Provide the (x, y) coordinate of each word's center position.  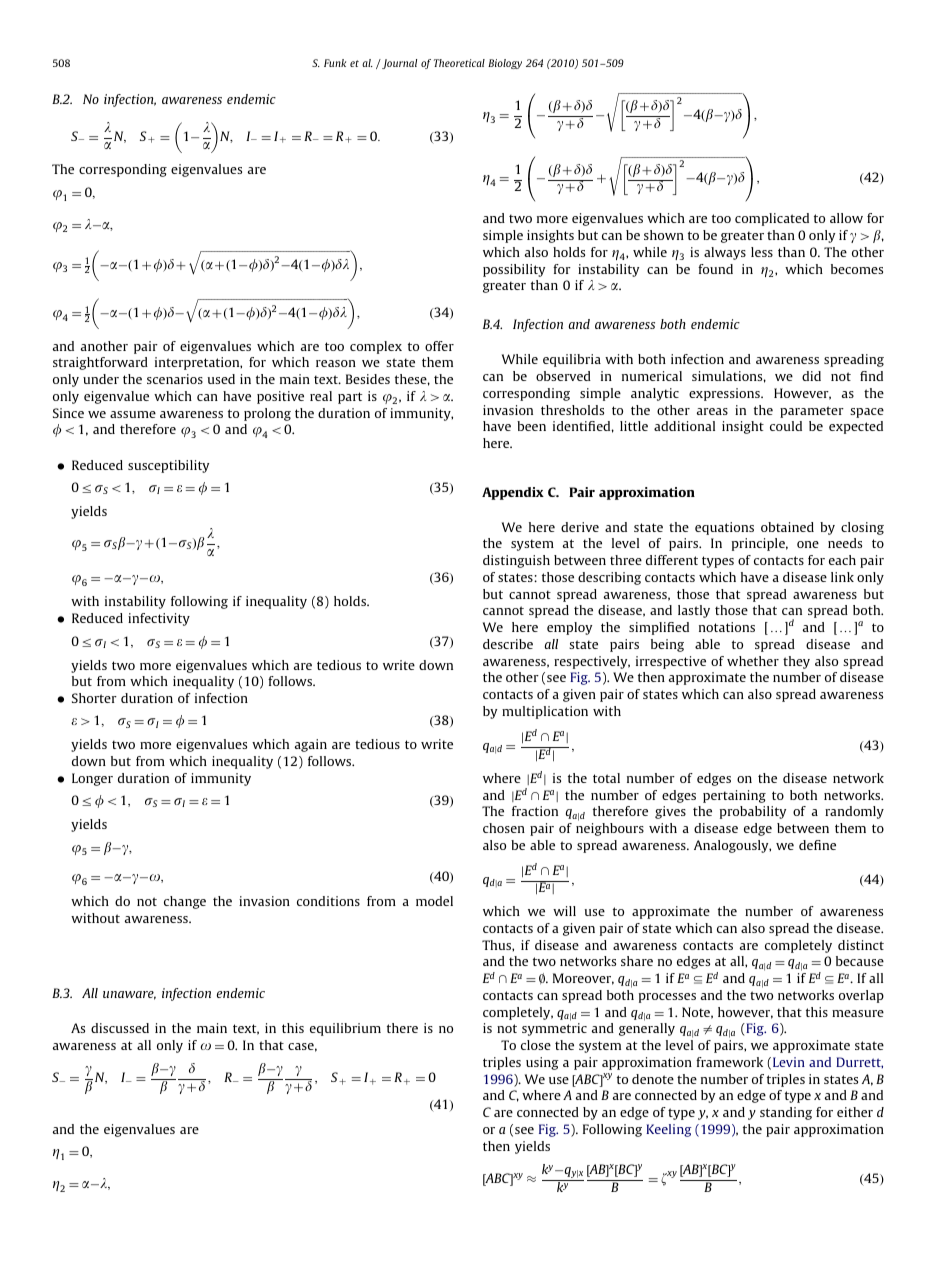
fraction (535, 811)
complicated (772, 219)
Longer (92, 779)
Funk (335, 63)
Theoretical (459, 63)
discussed (120, 1028)
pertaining (734, 796)
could (786, 426)
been (531, 426)
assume (133, 414)
